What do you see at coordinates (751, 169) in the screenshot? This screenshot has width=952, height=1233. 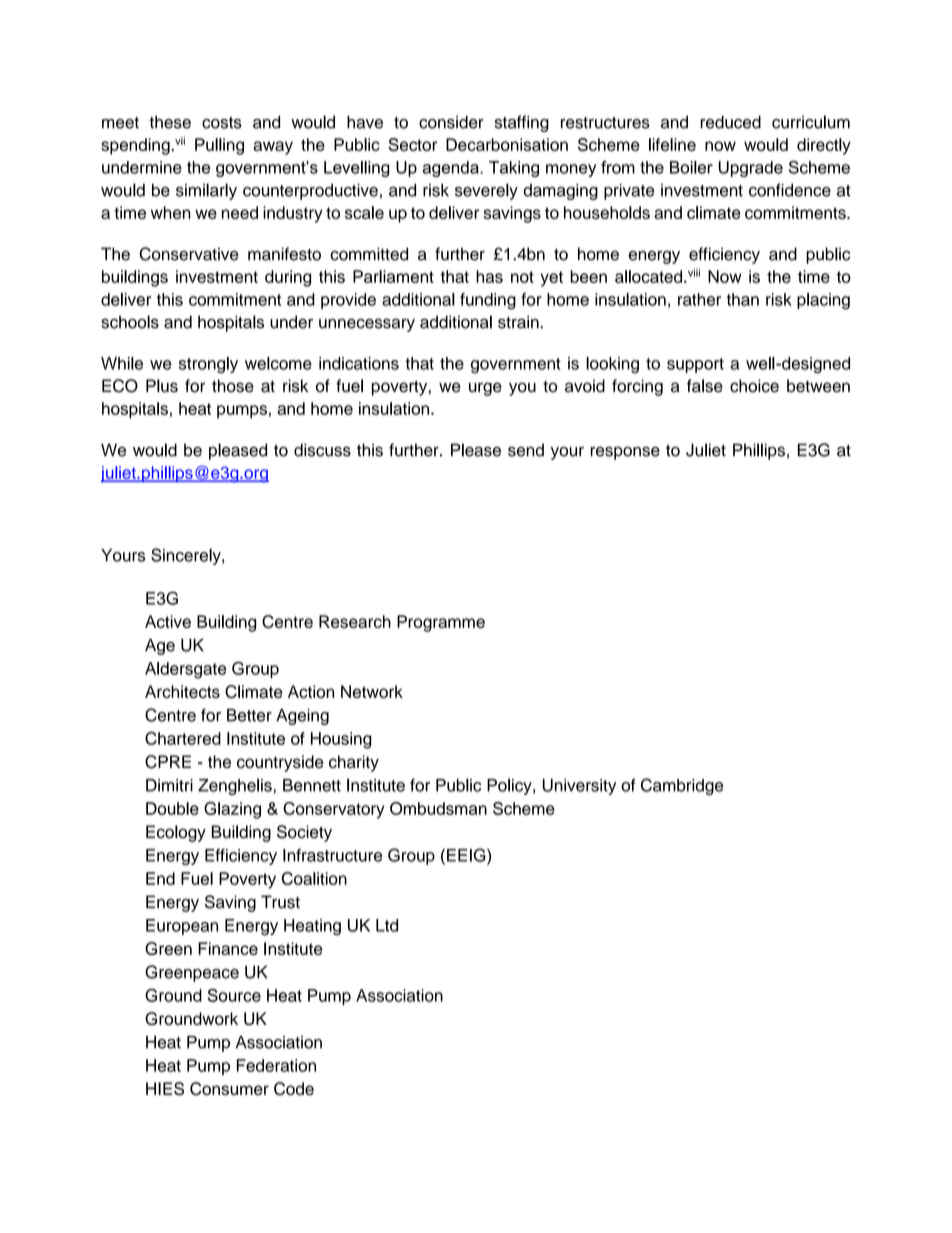 I see `Upgrade` at bounding box center [751, 169].
